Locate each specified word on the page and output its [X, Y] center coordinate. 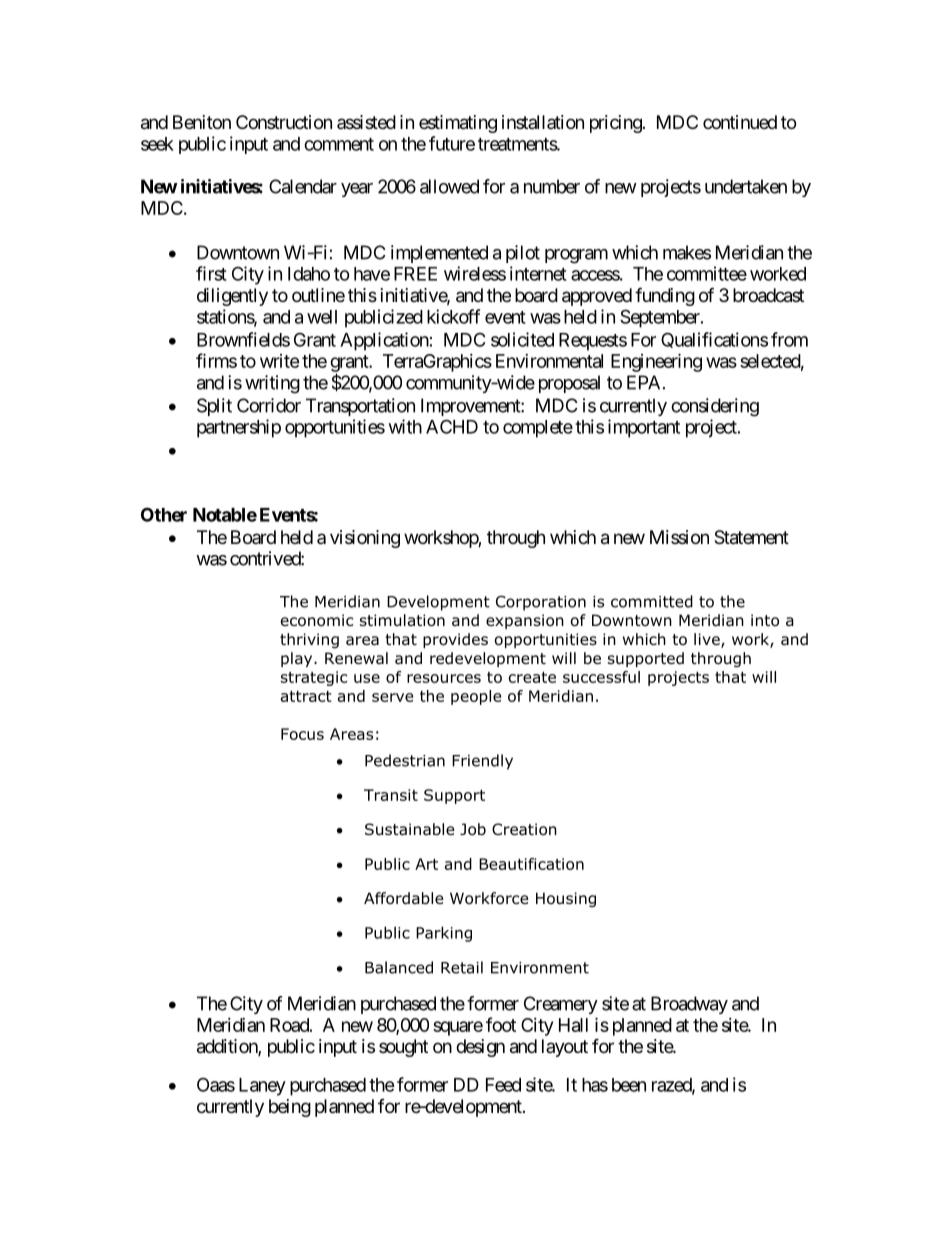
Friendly [482, 762]
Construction [284, 122]
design [480, 1048]
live [708, 640]
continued [740, 122]
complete [538, 429]
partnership [239, 428]
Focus [302, 734]
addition [228, 1047]
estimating [458, 124]
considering [715, 407]
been [629, 1085]
